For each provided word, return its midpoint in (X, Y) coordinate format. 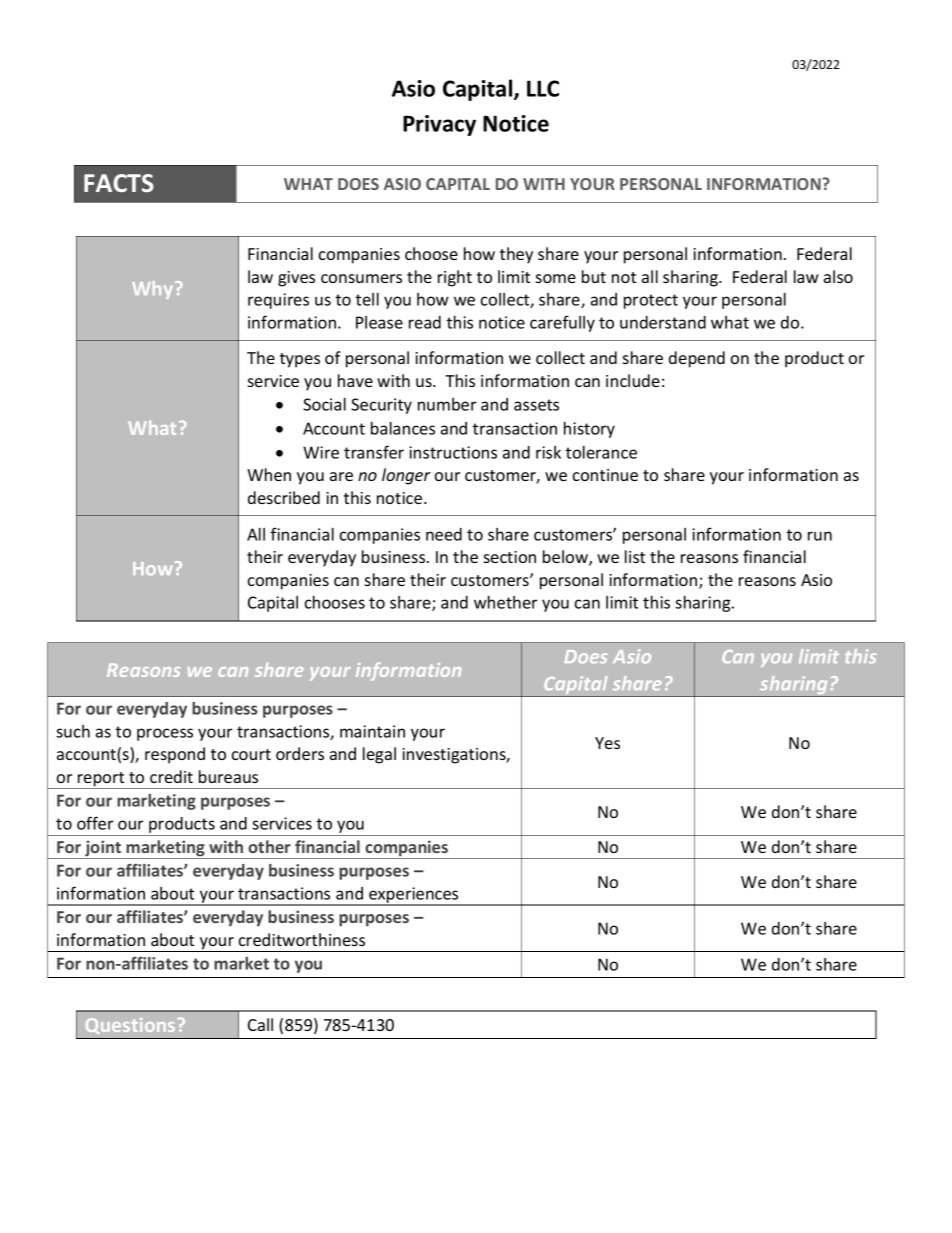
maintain (372, 731)
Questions (130, 1026)
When (269, 474)
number (447, 404)
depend (697, 359)
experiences (414, 896)
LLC (543, 88)
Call (260, 1024)
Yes (607, 743)
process (165, 734)
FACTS (119, 183)
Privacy (439, 125)
